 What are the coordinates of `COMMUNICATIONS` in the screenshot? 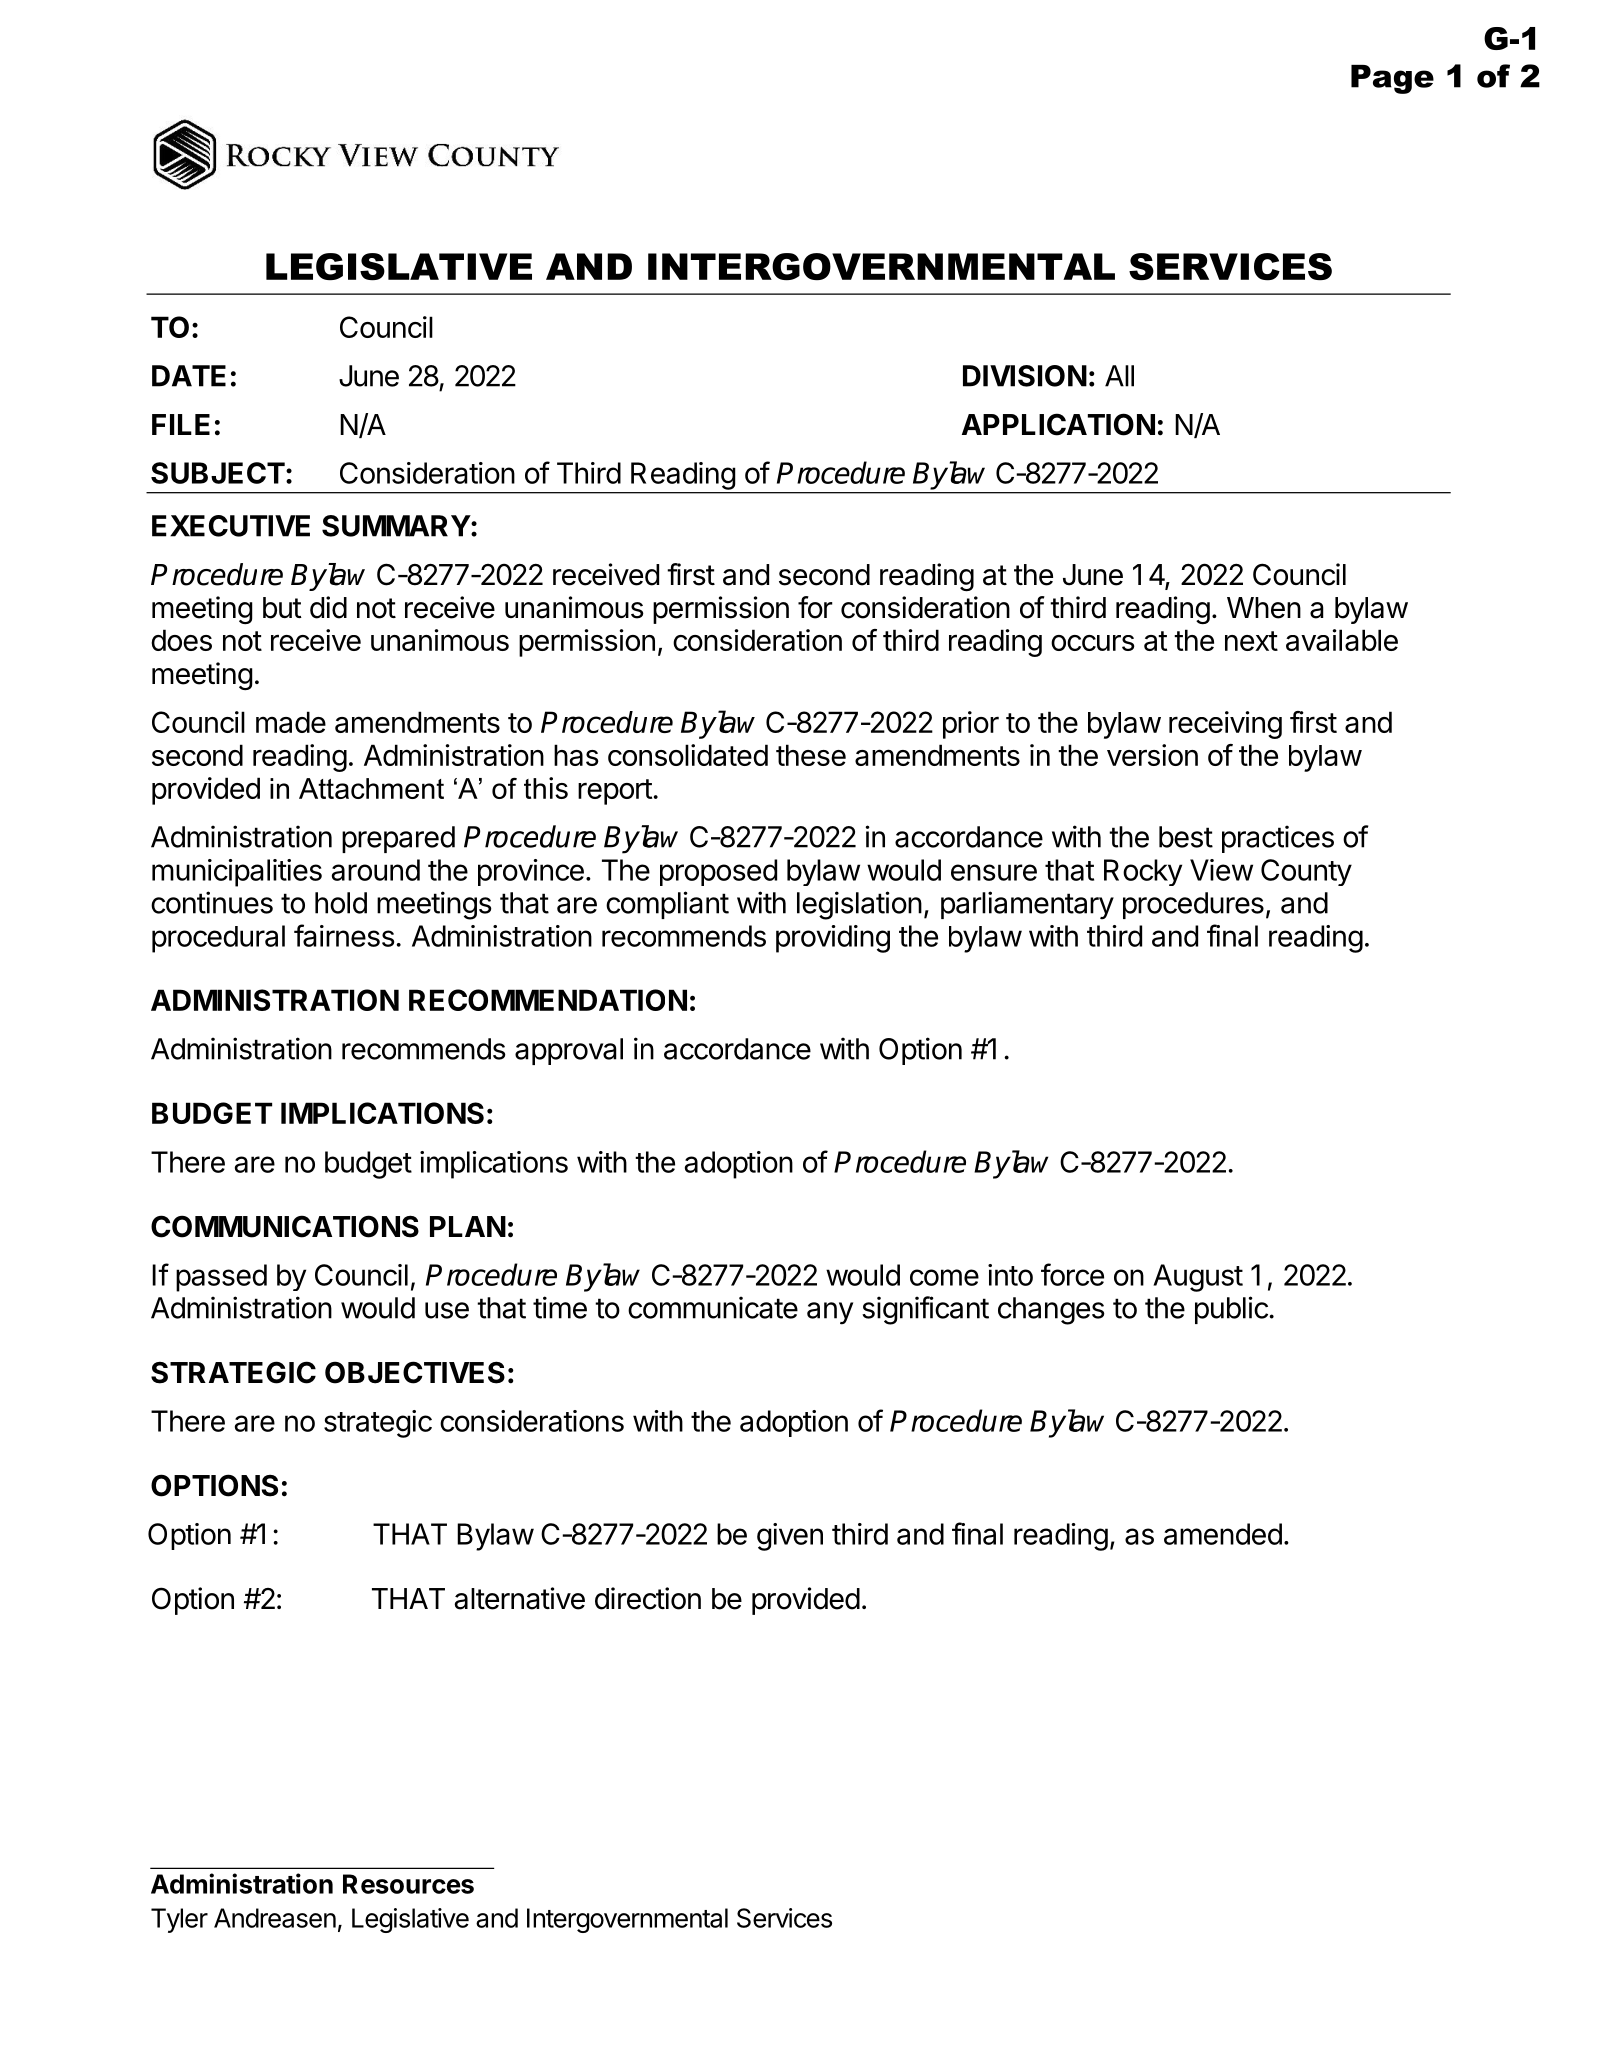 It's located at (285, 1226).
